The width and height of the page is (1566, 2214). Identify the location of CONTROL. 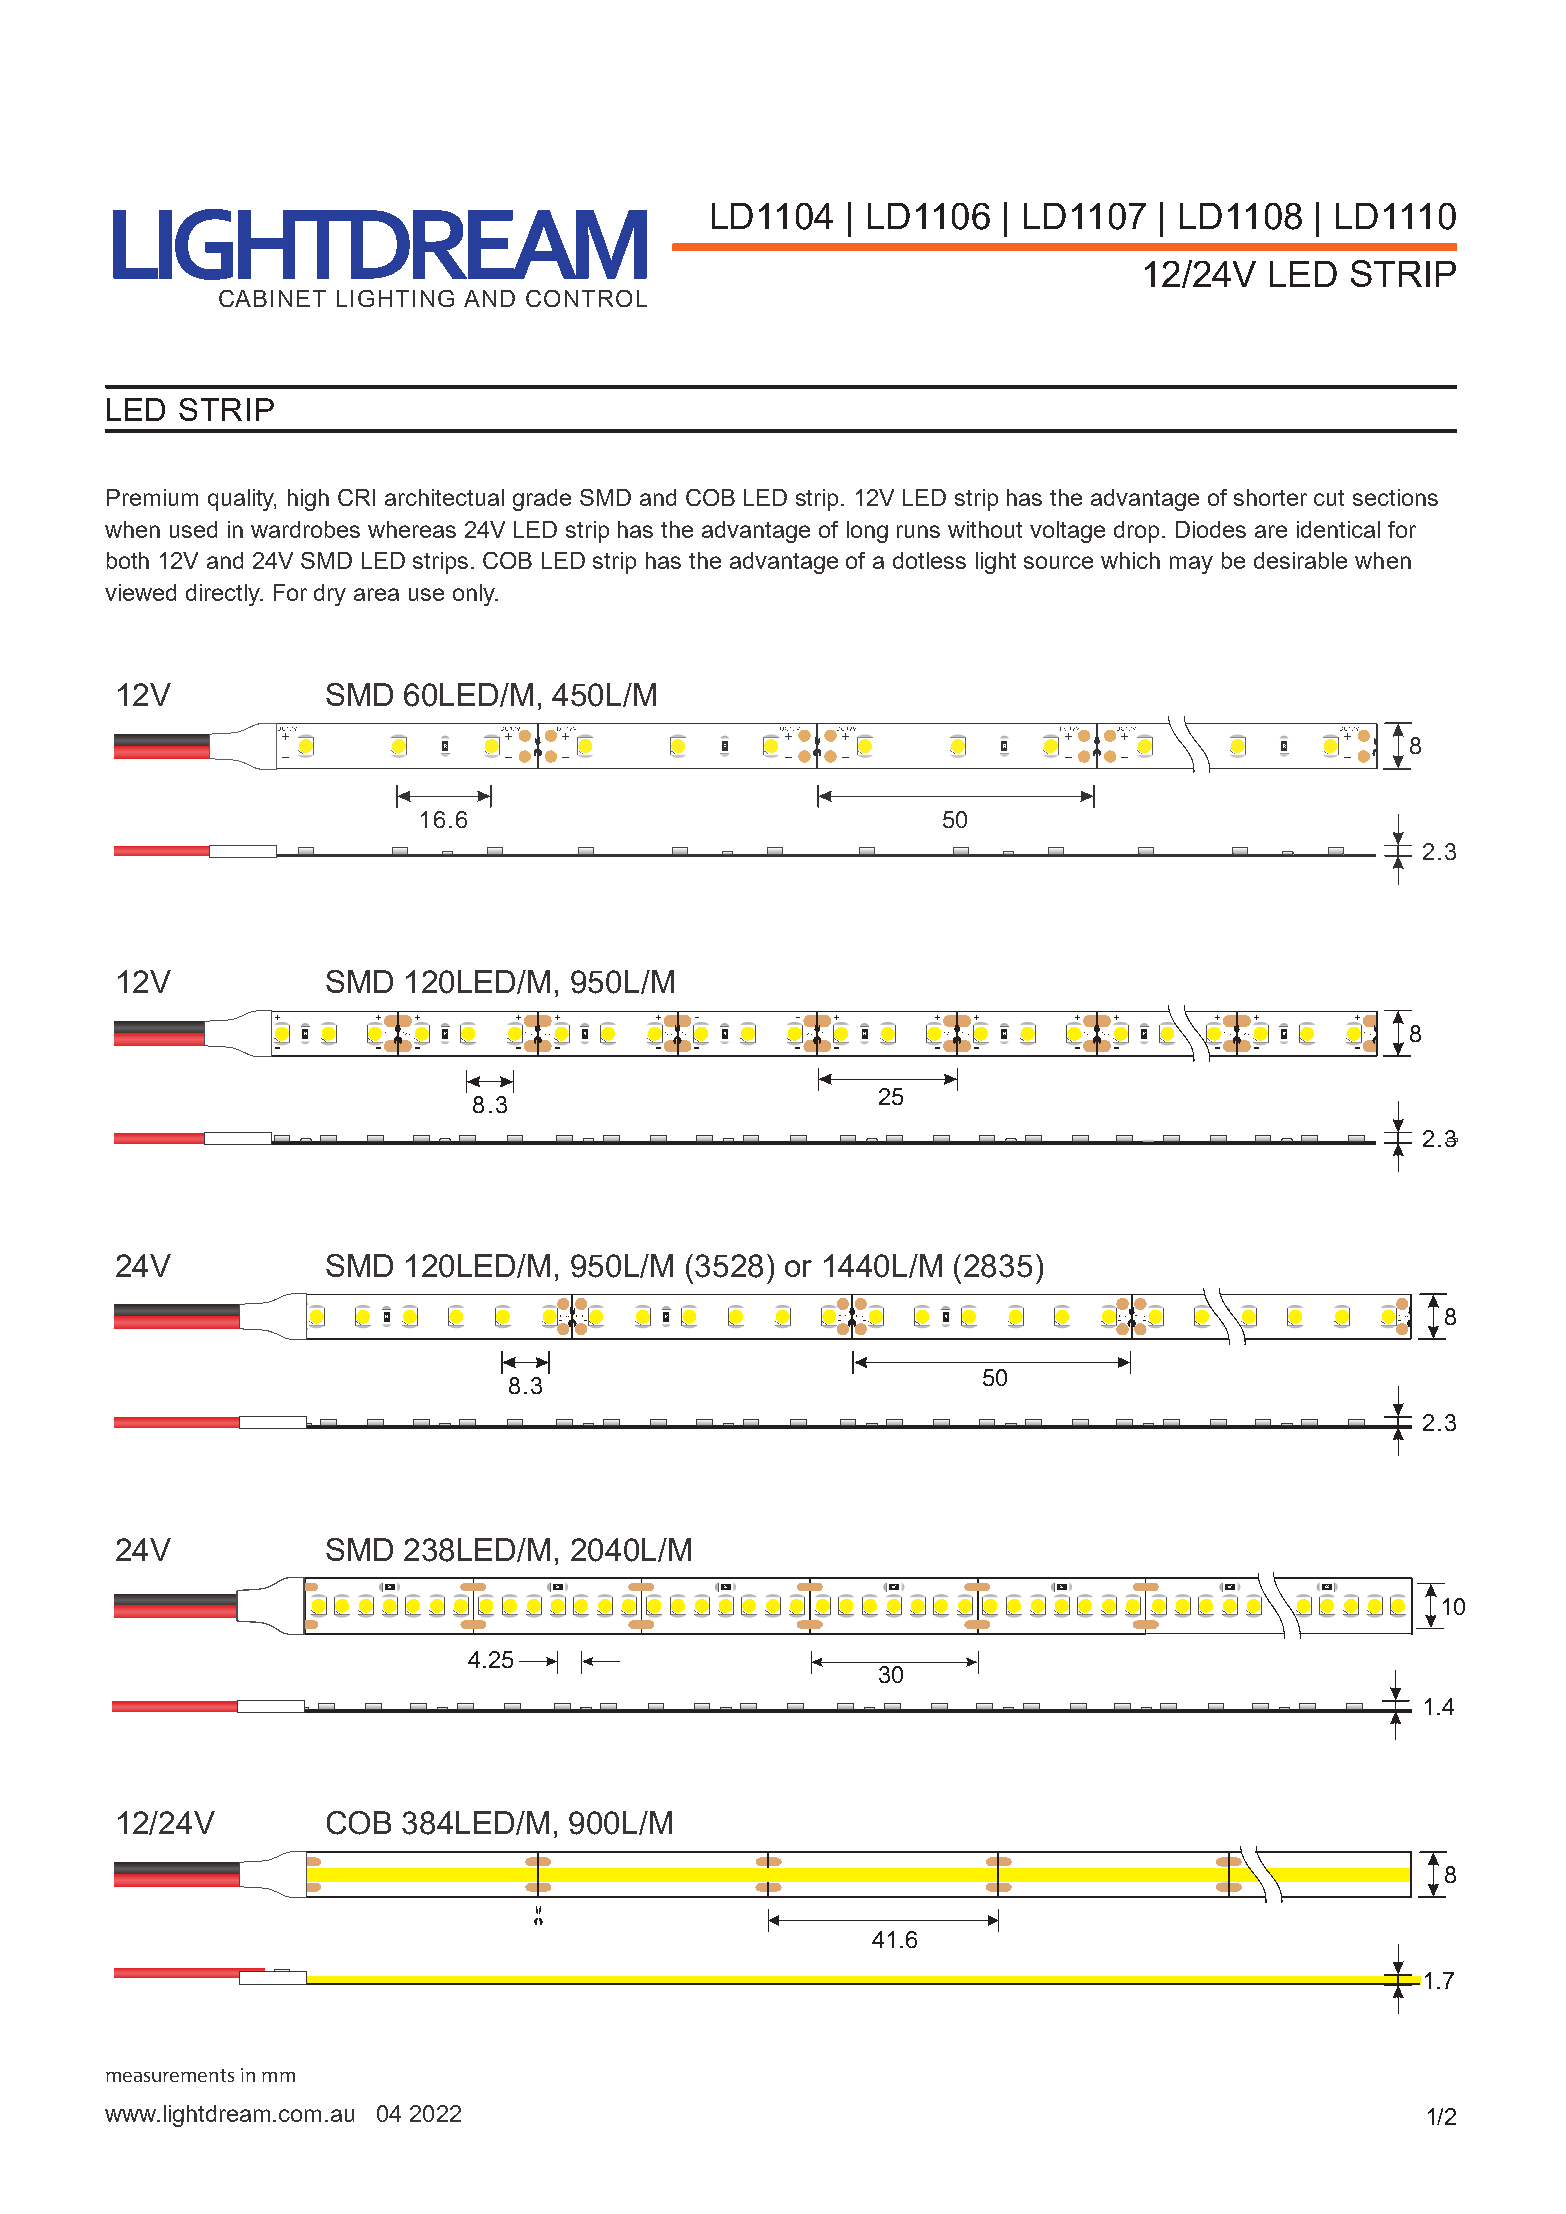
(586, 298).
